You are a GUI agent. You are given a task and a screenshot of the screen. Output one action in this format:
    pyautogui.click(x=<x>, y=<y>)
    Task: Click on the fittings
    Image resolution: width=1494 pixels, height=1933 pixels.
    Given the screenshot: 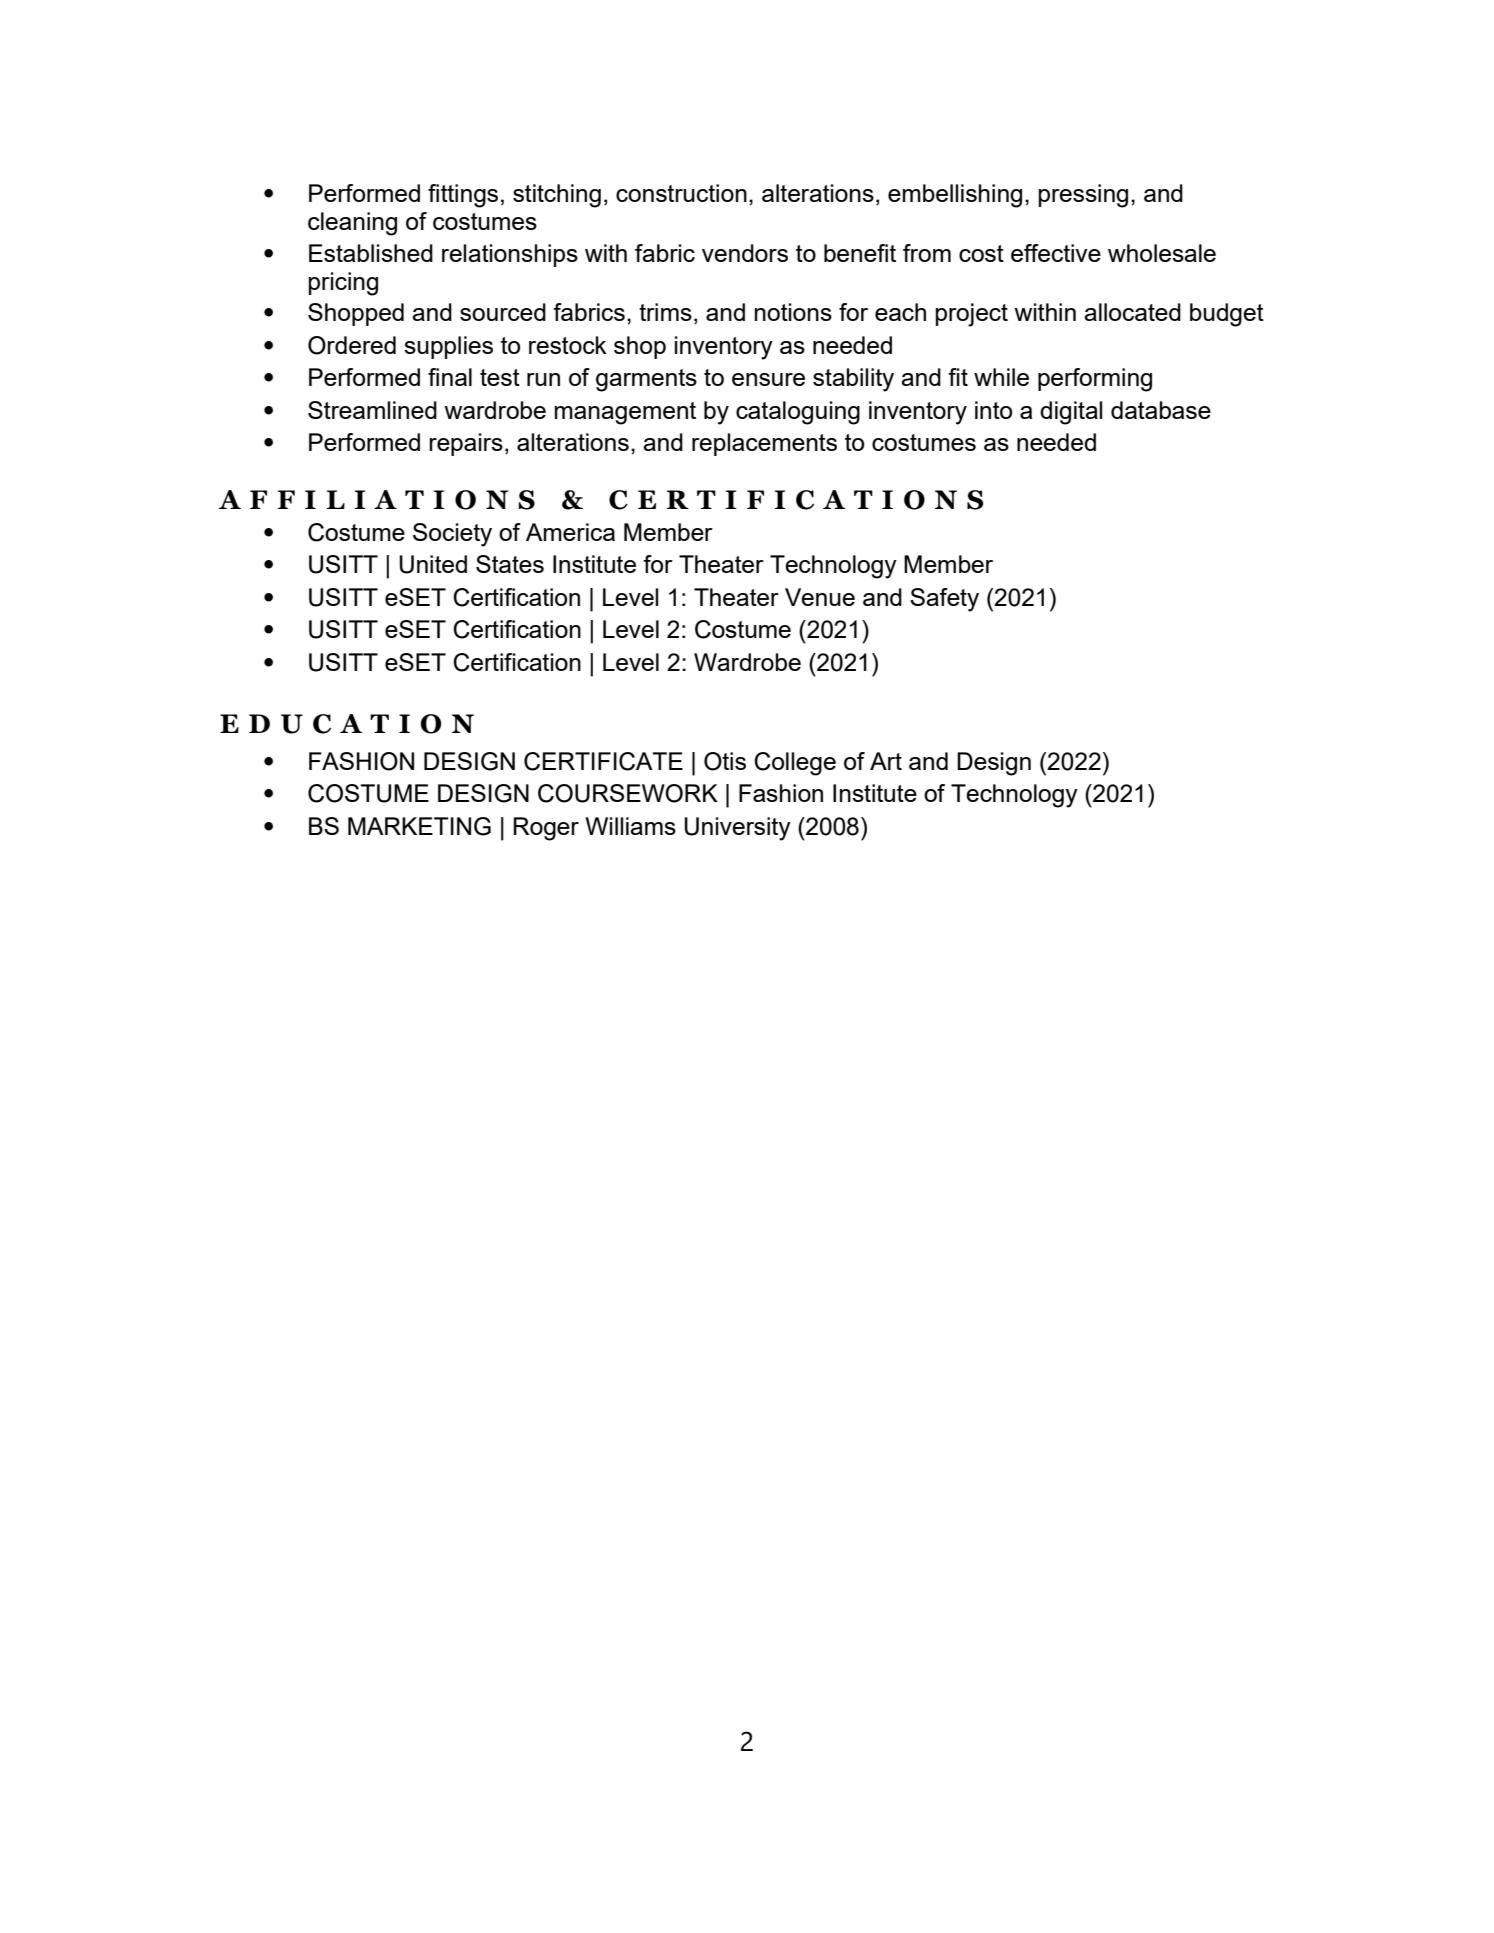 What is the action you would take?
    pyautogui.click(x=463, y=196)
